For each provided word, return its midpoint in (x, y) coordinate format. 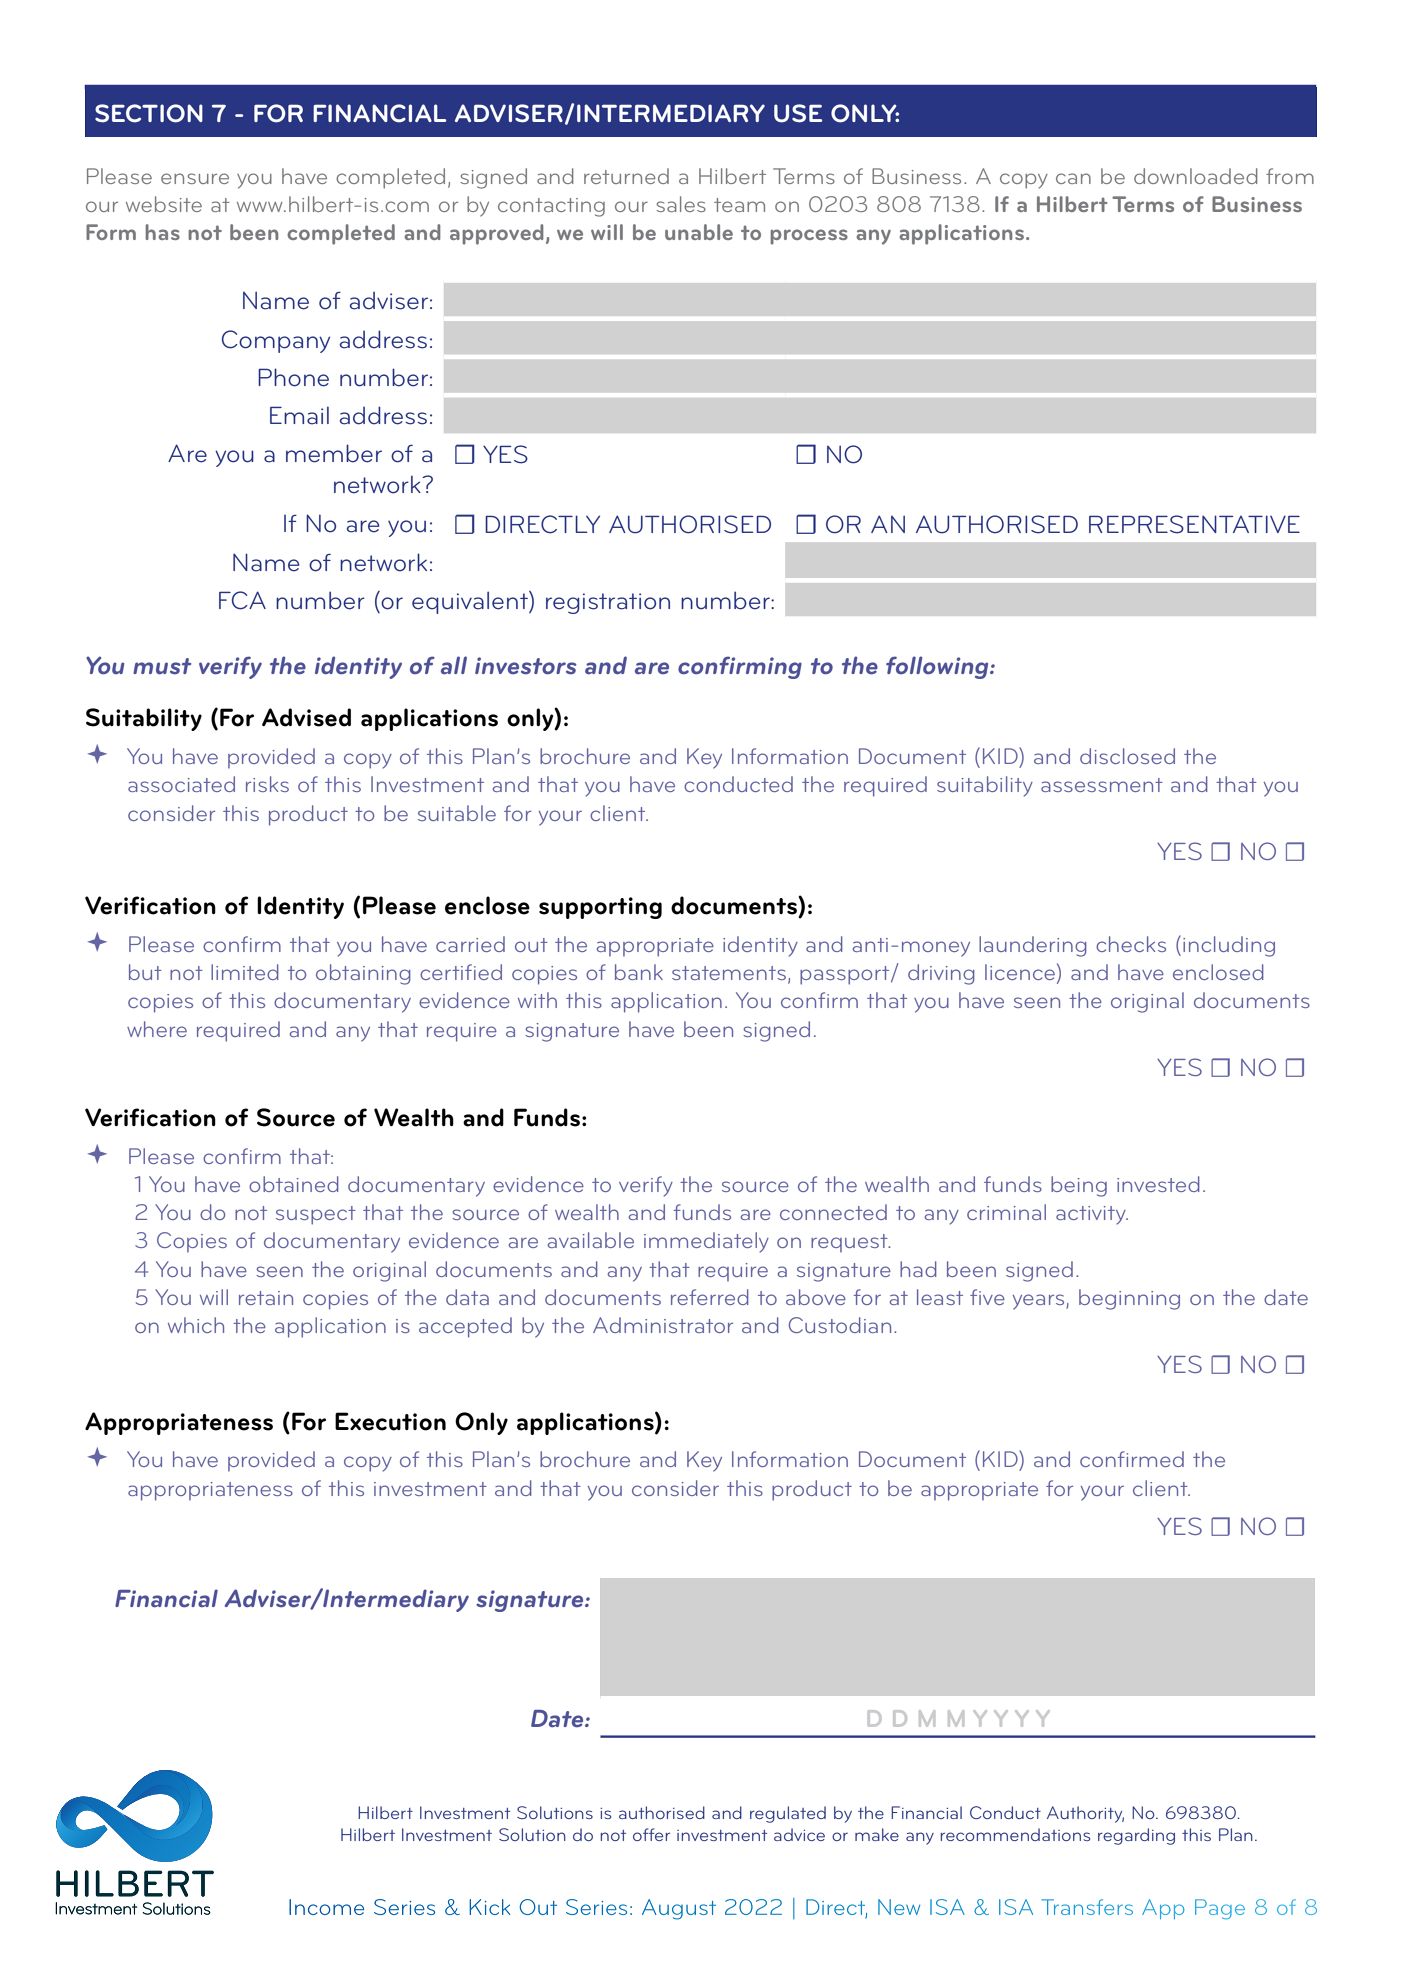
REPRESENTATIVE (1194, 524)
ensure (195, 178)
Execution (390, 1421)
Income (326, 1907)
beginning (1129, 1299)
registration (608, 603)
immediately (706, 1242)
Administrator (663, 1325)
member (334, 453)
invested (1158, 1184)
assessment (1102, 785)
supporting (600, 908)
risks (267, 784)
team (739, 205)
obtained (294, 1184)
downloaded (1196, 176)
